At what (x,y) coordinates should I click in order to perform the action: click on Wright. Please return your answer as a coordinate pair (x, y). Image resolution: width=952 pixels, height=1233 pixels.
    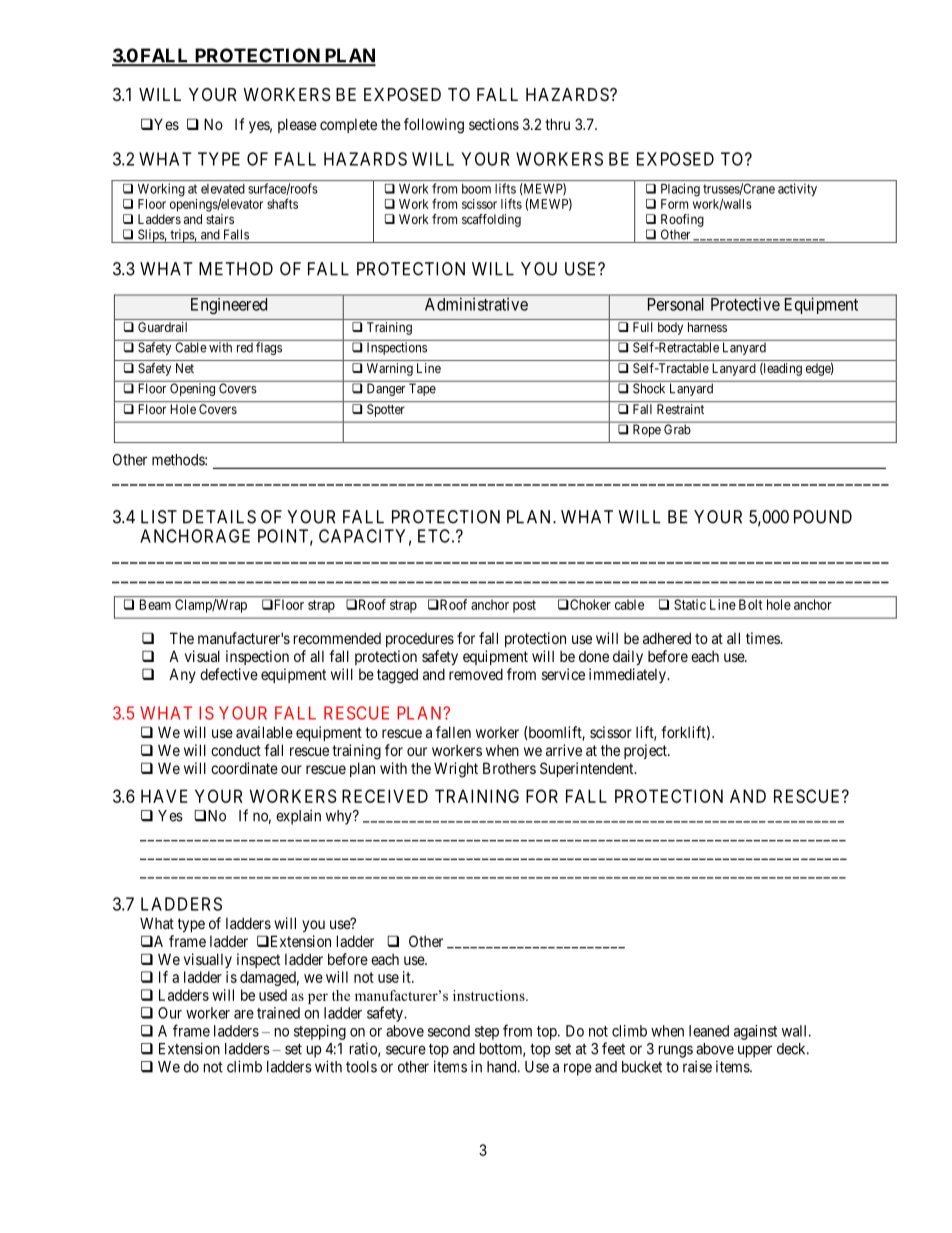
    Looking at the image, I should click on (456, 770).
